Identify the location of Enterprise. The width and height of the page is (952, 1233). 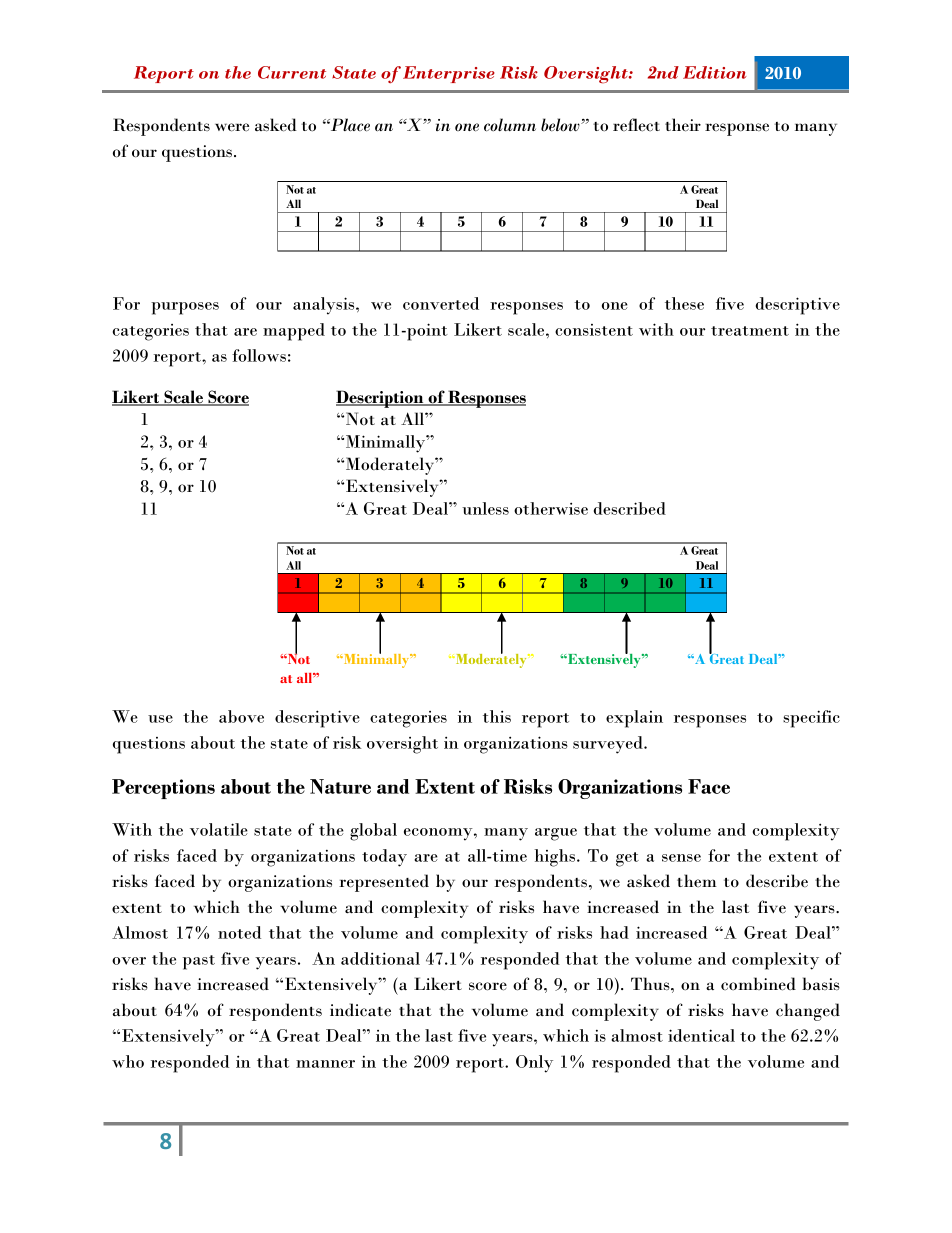
(449, 74).
